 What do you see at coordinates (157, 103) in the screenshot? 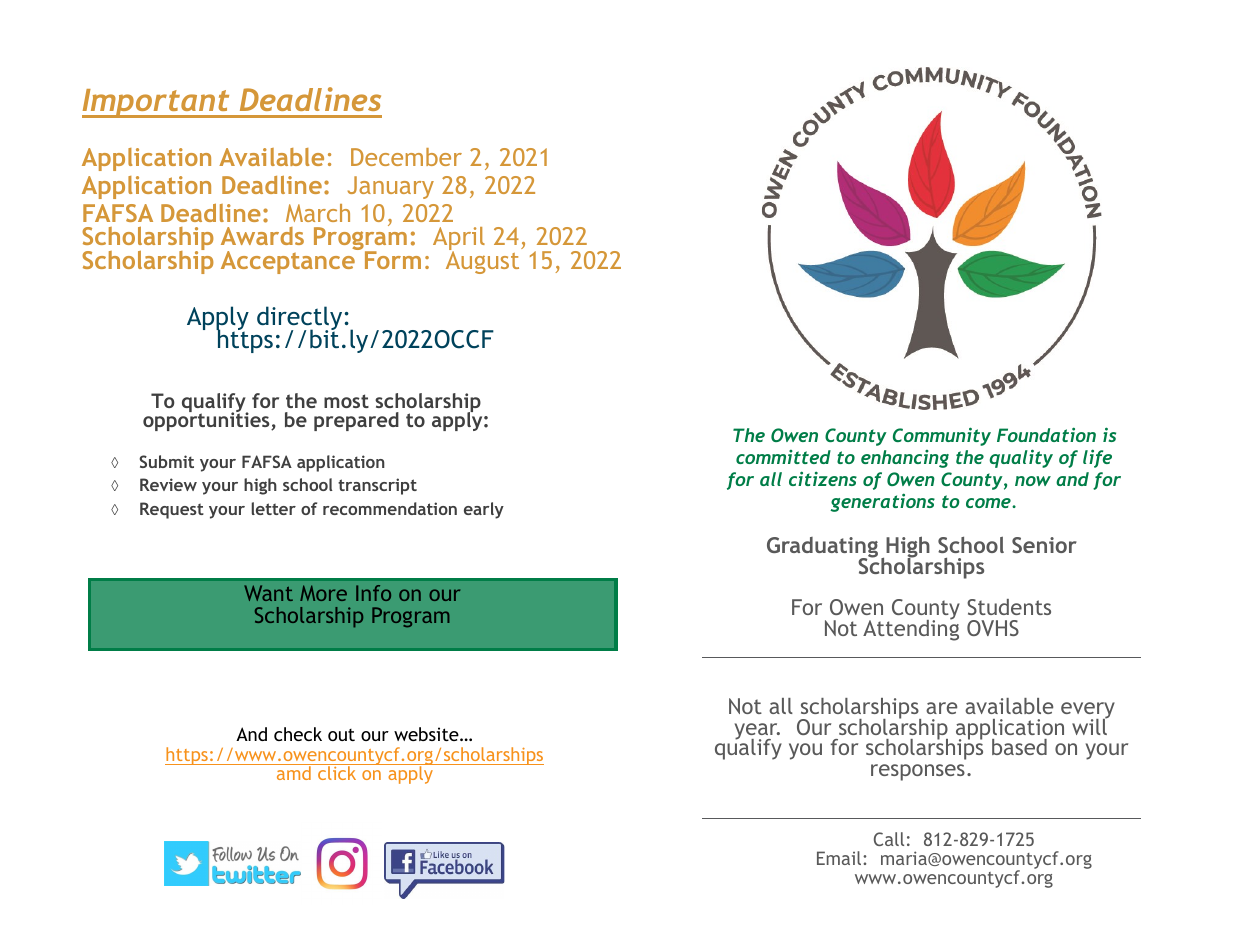
I see `Important` at bounding box center [157, 103].
